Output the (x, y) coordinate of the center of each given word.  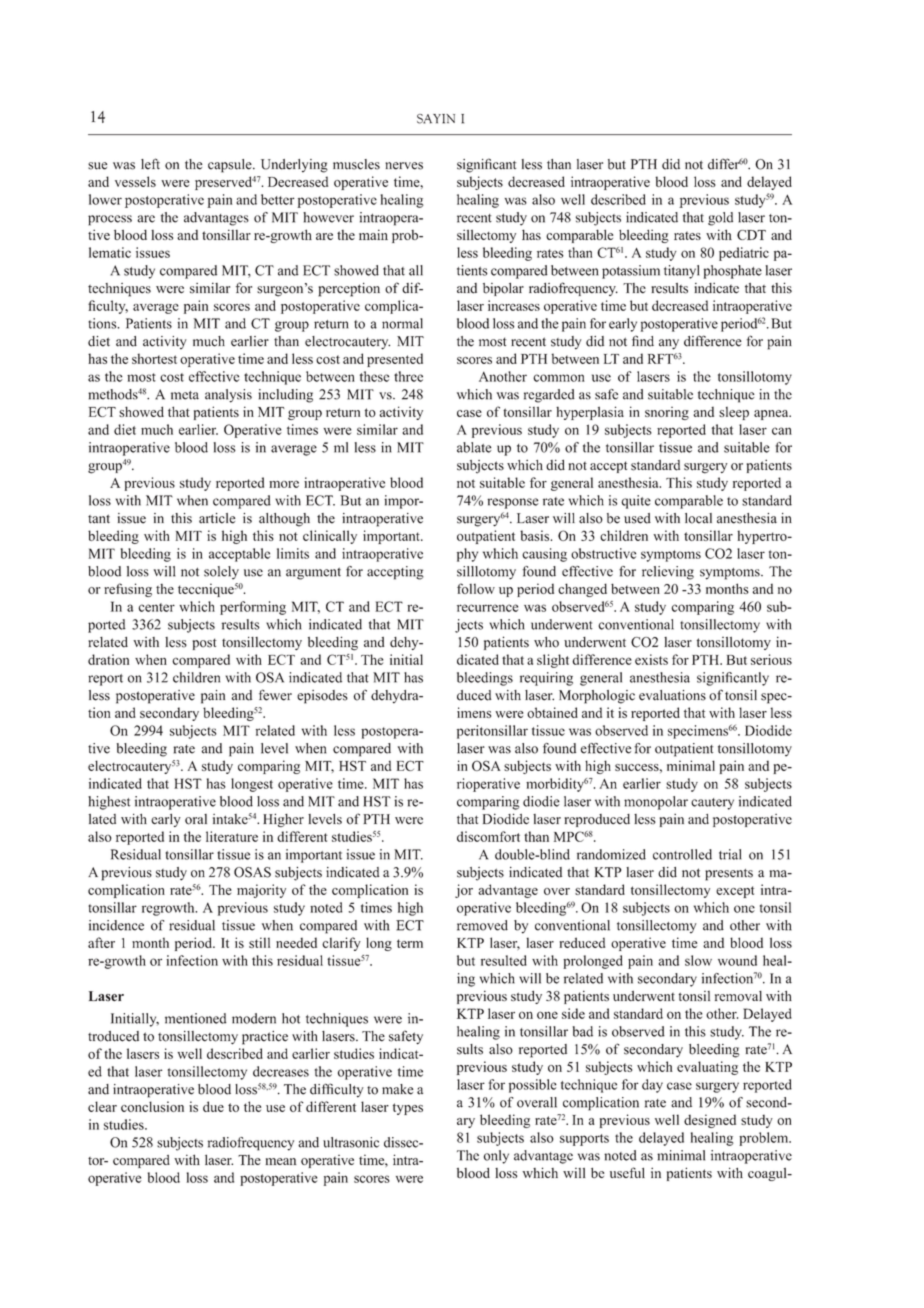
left (150, 164)
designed (710, 1121)
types (408, 1109)
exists (651, 659)
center (156, 607)
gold (720, 219)
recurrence (487, 608)
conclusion (152, 1106)
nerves (404, 166)
